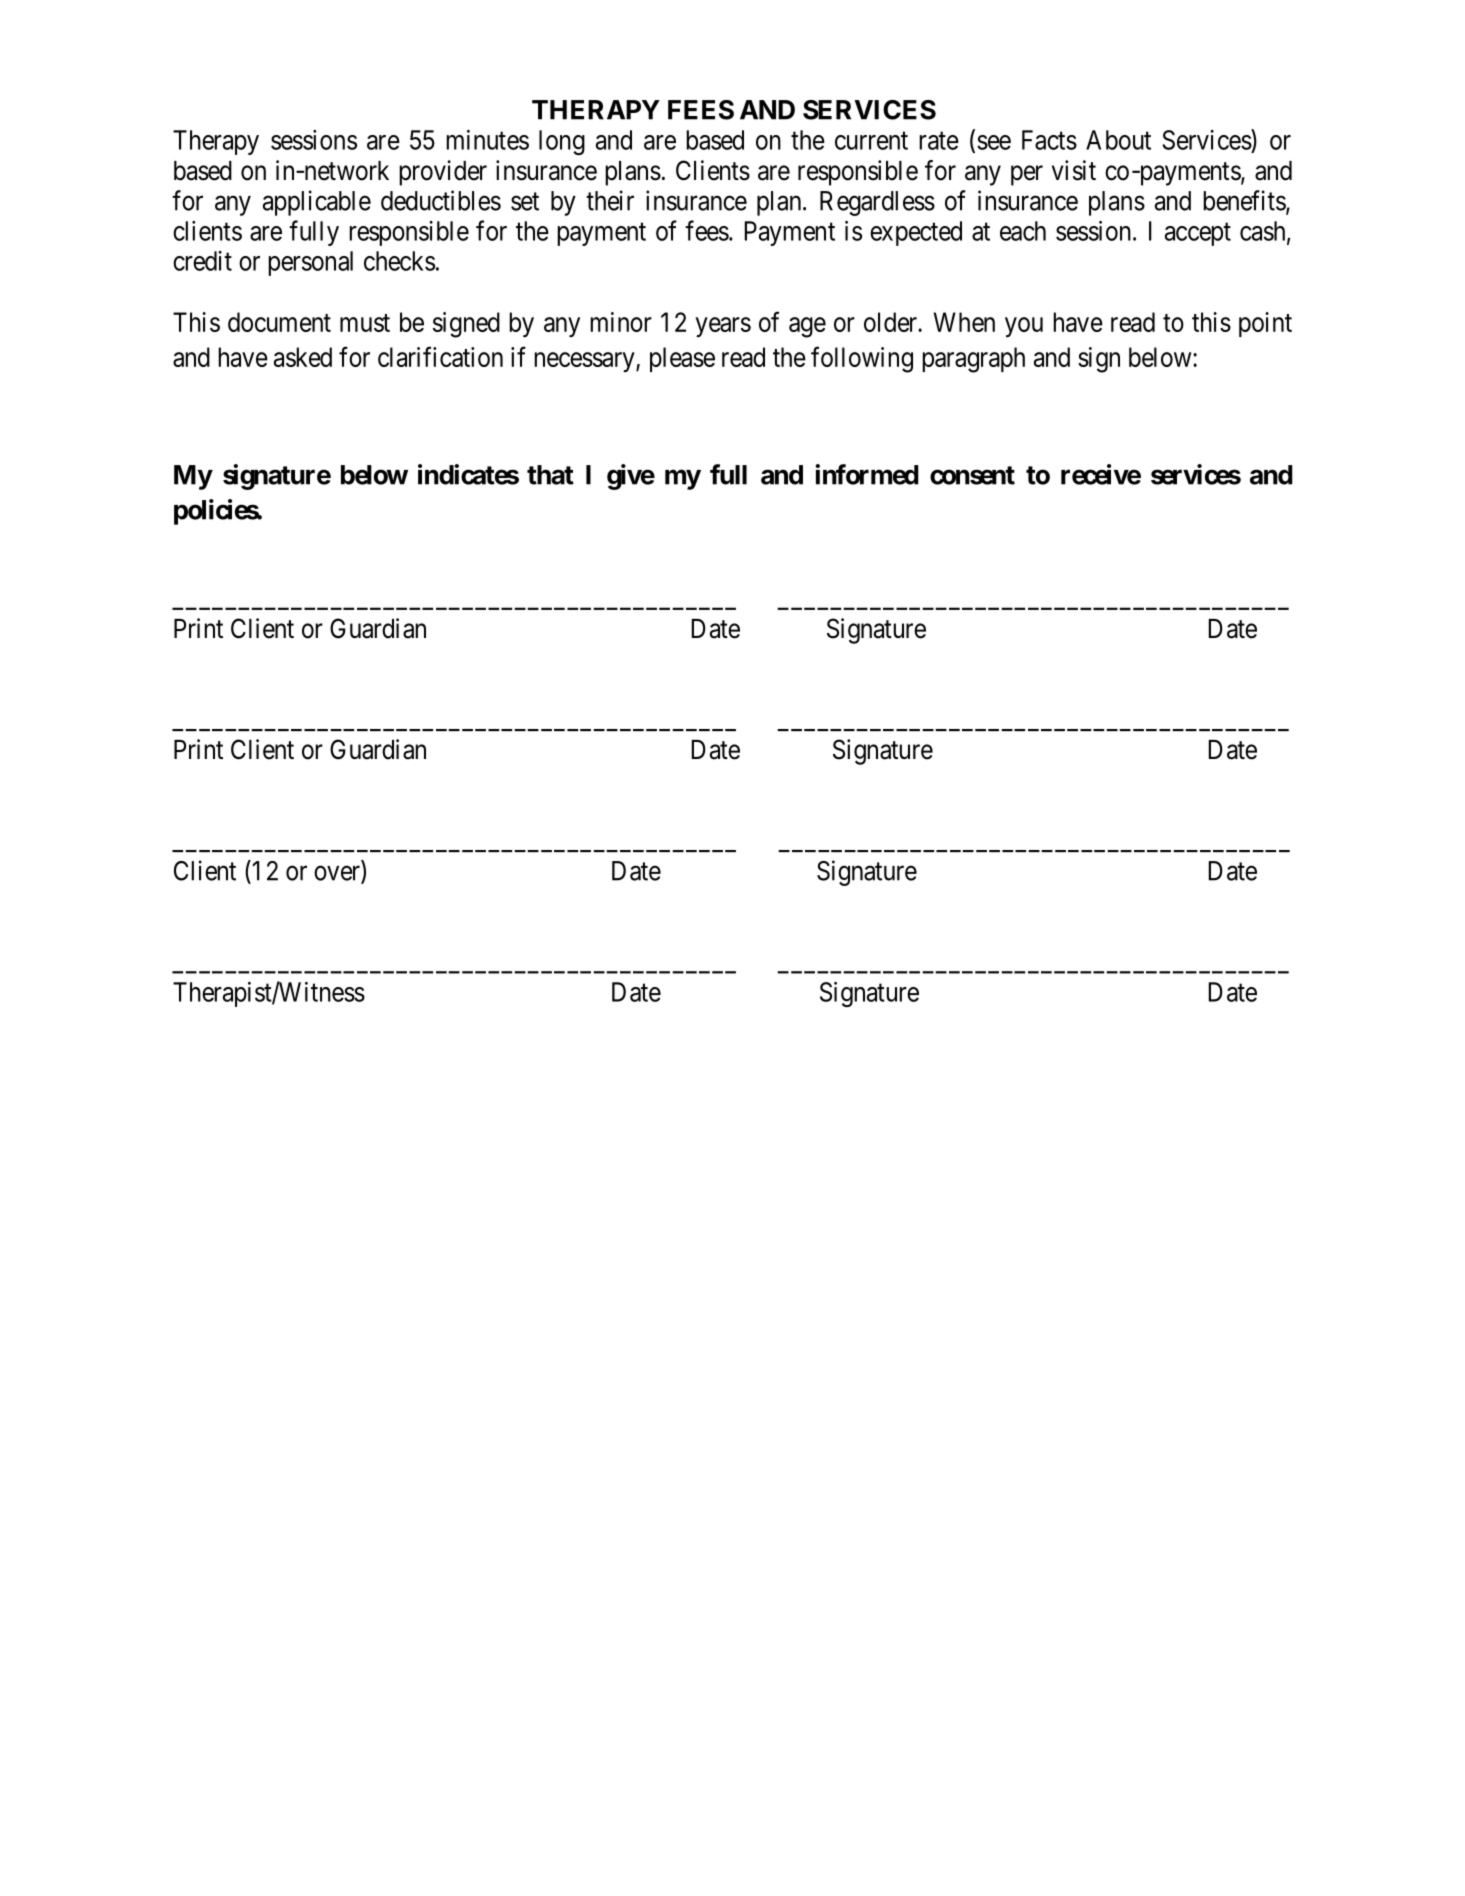 This page has height=1896, width=1465. What do you see at coordinates (973, 360) in the page?
I see `paragraph` at bounding box center [973, 360].
